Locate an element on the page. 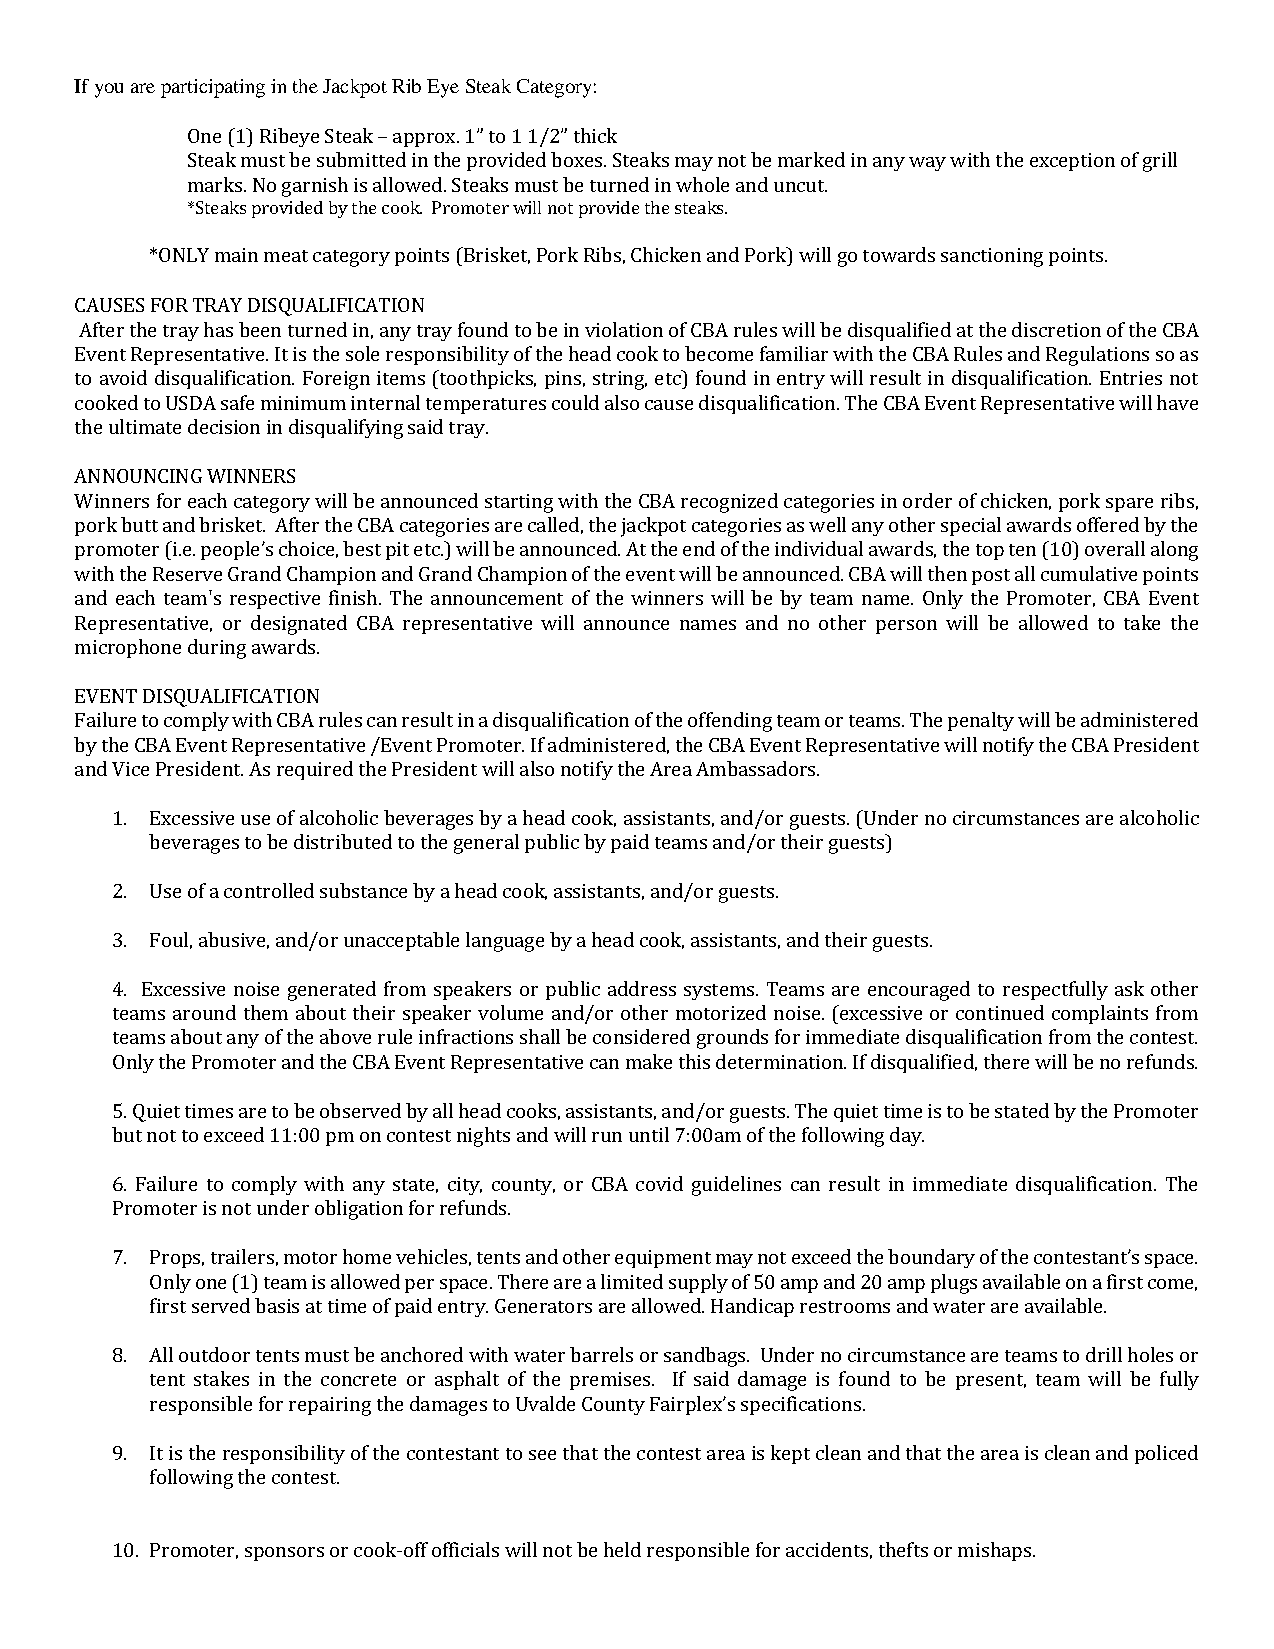 Image resolution: width=1274 pixels, height=1649 pixels. cumulative is located at coordinates (1089, 573).
